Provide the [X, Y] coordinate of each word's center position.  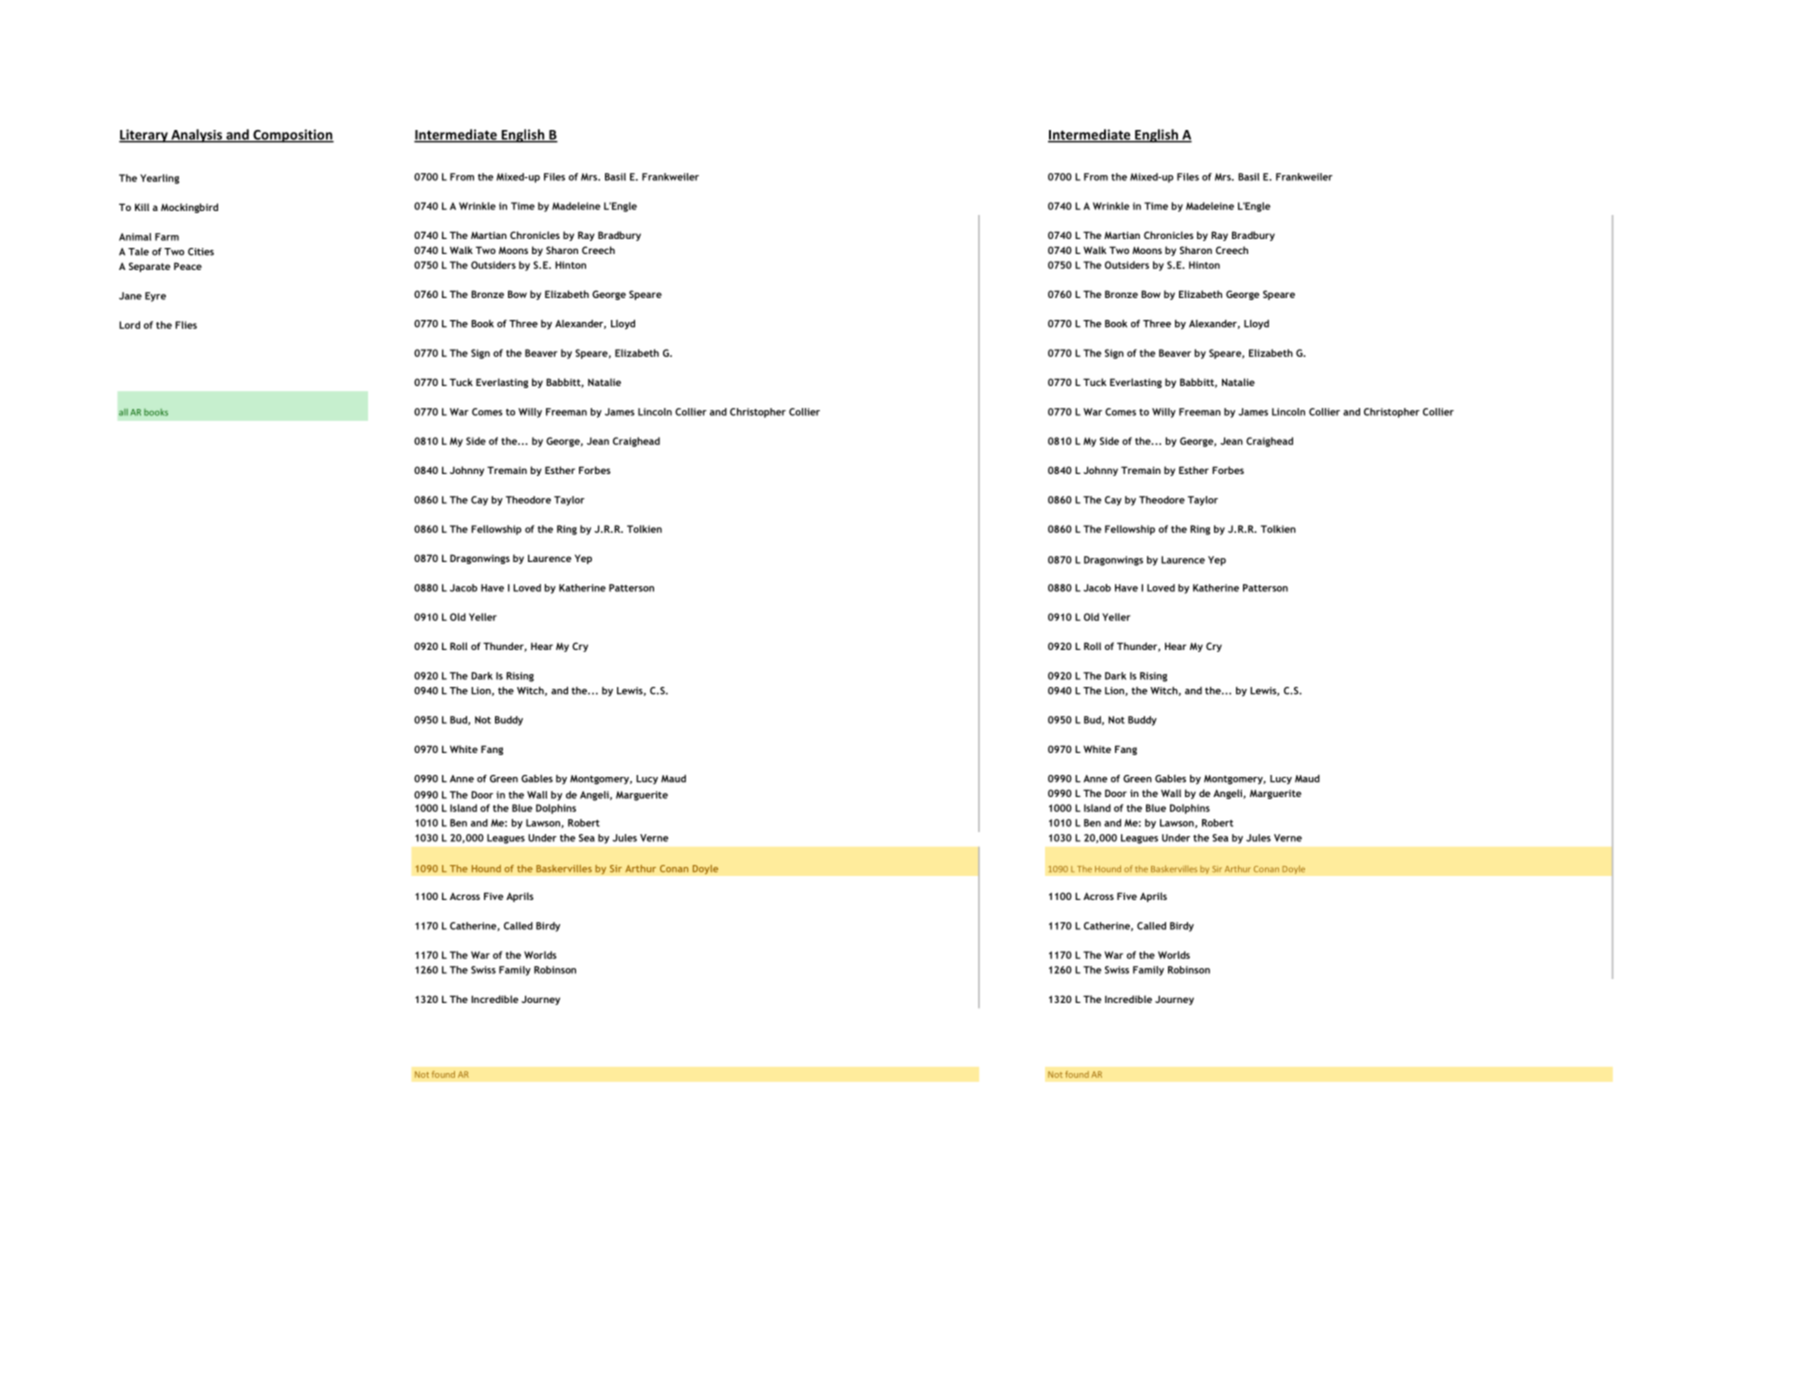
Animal [135, 237]
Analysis [197, 136]
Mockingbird [189, 208]
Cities [201, 252]
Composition [292, 136]
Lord [129, 325]
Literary [144, 136]
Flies [186, 325]
